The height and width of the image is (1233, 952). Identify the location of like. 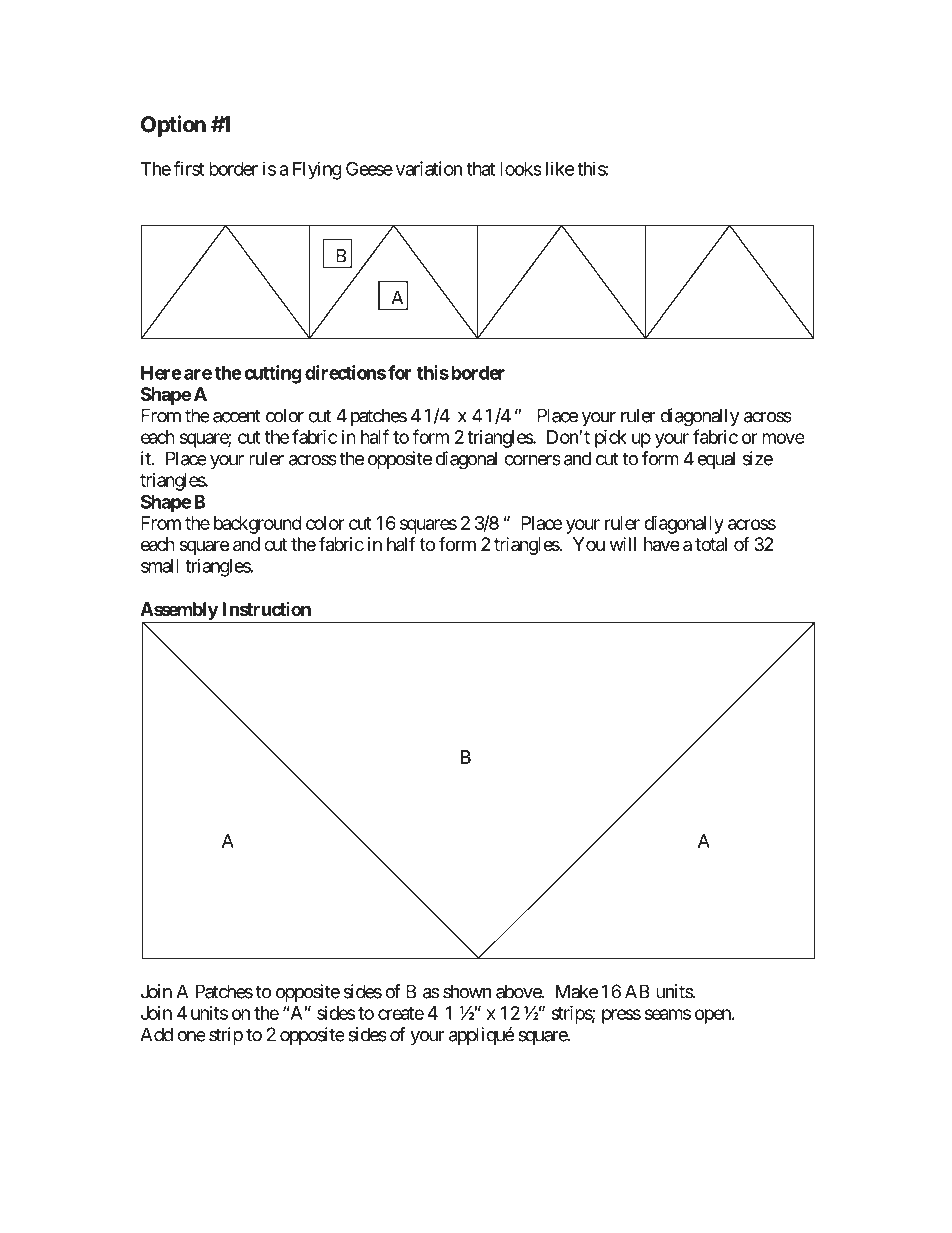
(560, 168).
